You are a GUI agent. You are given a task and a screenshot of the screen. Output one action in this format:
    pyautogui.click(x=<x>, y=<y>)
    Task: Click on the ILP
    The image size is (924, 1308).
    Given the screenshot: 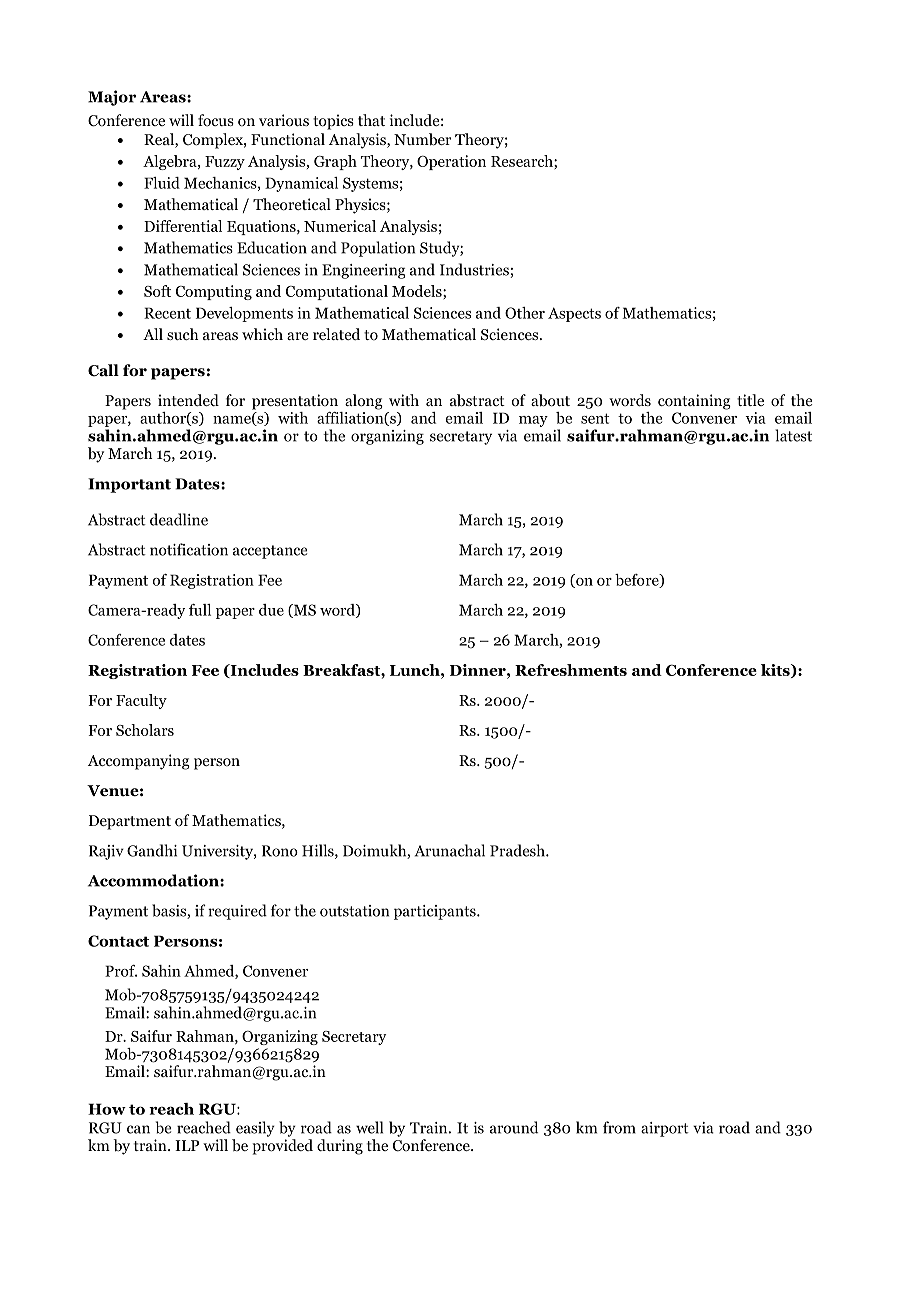 What is the action you would take?
    pyautogui.click(x=187, y=1145)
